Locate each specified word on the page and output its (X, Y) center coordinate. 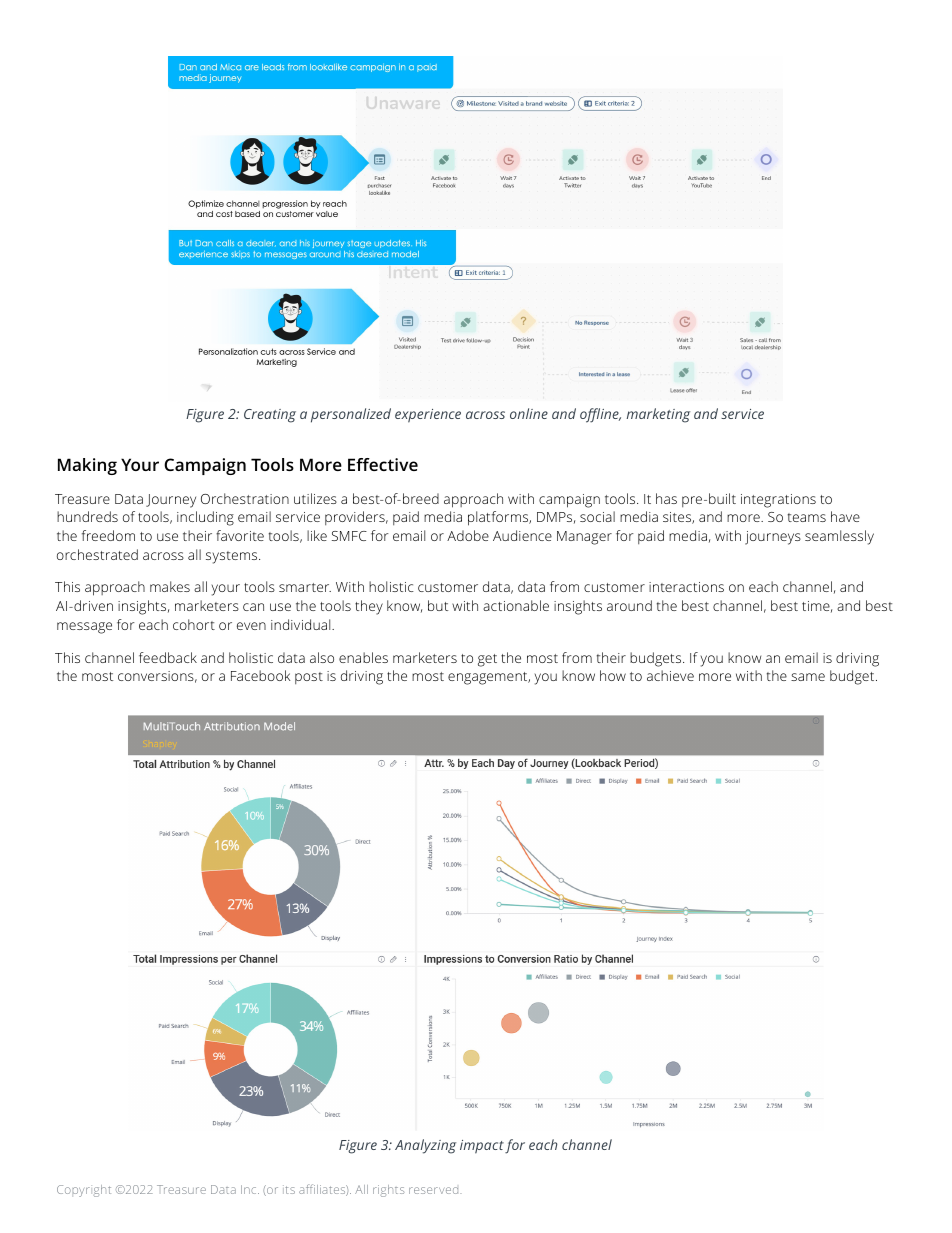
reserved (435, 1190)
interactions (686, 587)
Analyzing (425, 1146)
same (808, 677)
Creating (270, 416)
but (438, 605)
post (309, 678)
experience (428, 416)
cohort (194, 624)
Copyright (84, 1191)
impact (482, 1147)
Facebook (260, 675)
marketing (658, 415)
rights (388, 1191)
